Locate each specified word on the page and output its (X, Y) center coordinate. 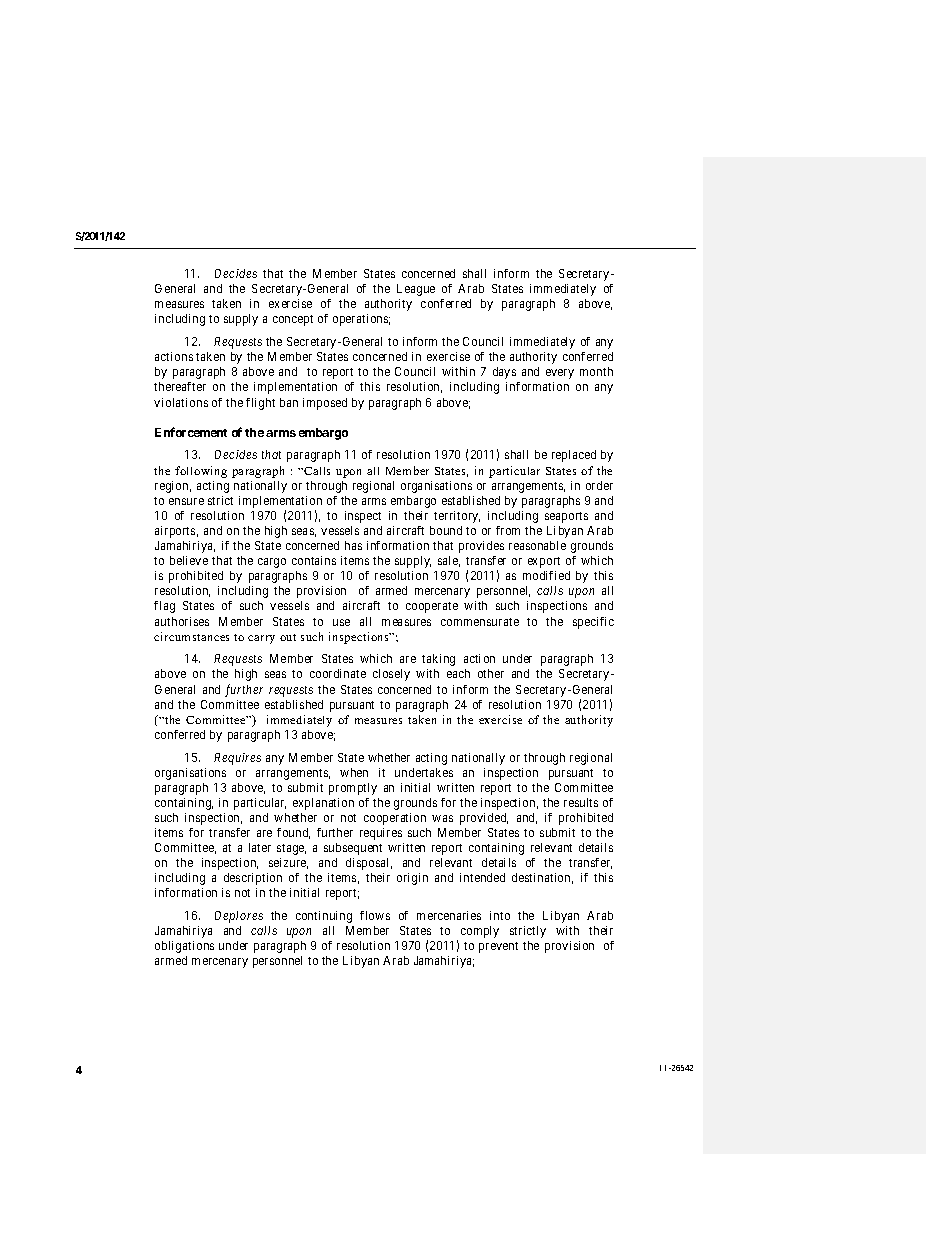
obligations (184, 947)
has (353, 545)
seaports (566, 517)
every (560, 374)
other (491, 673)
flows (375, 915)
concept (293, 320)
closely (391, 675)
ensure (186, 501)
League (416, 290)
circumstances (191, 636)
